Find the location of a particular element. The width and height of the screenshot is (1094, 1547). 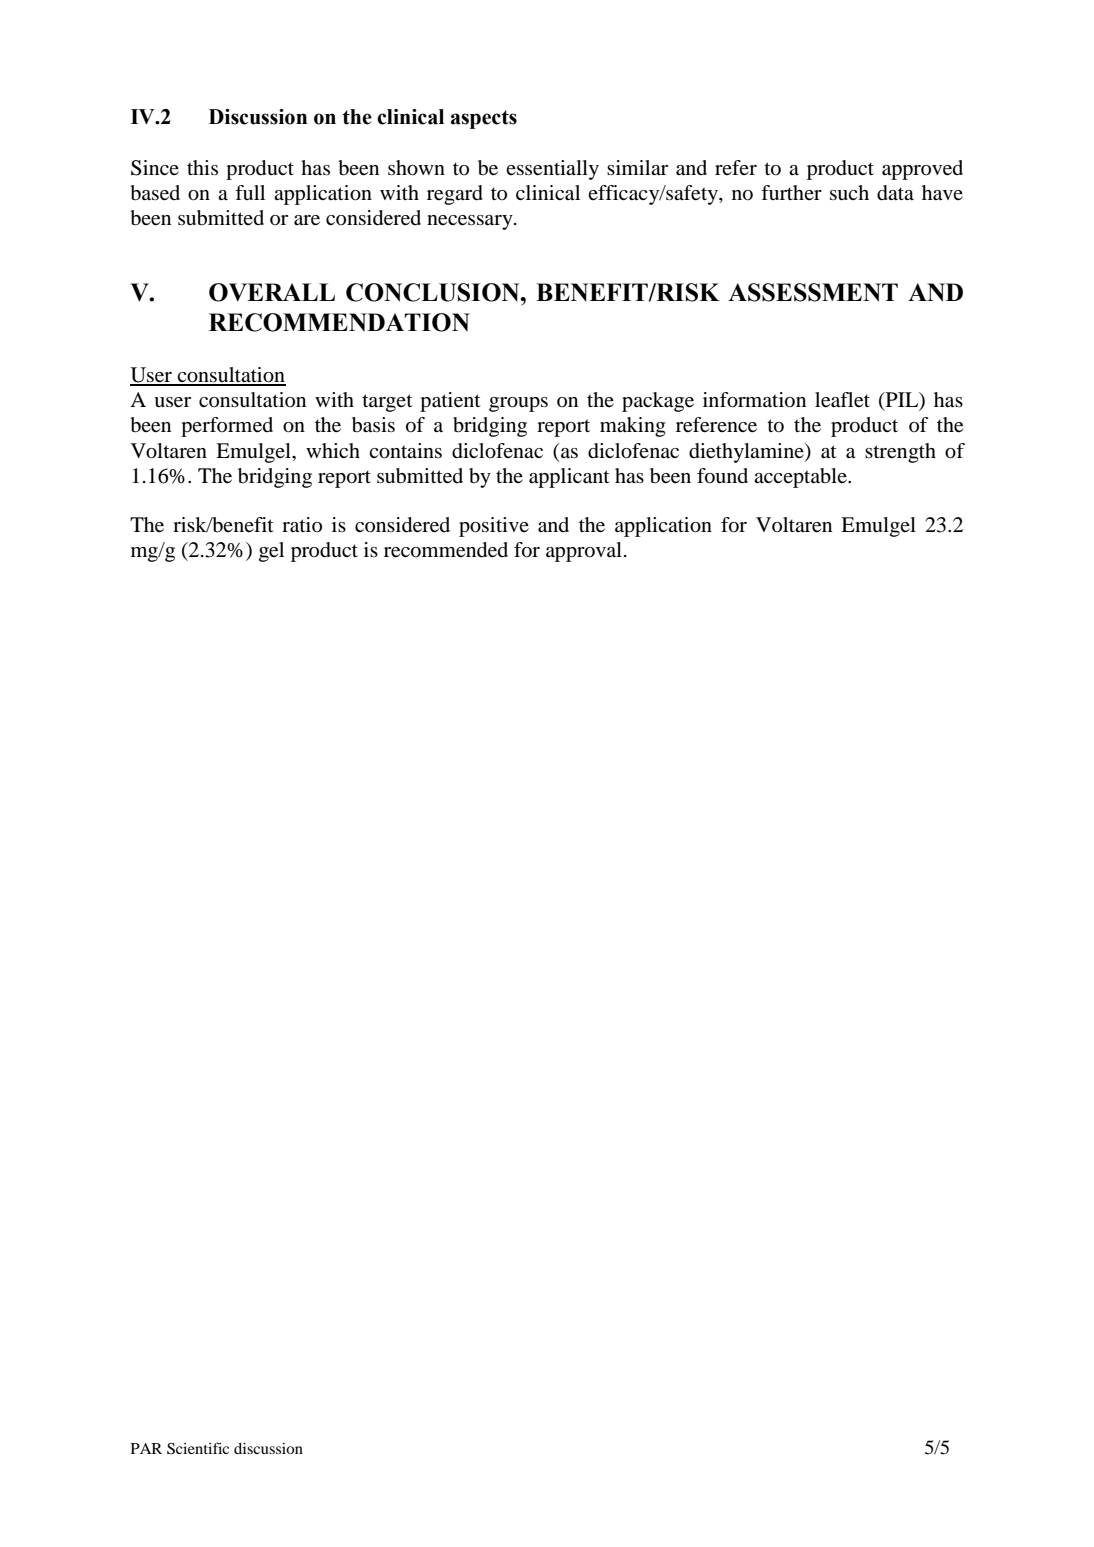

such is located at coordinates (849, 193).
